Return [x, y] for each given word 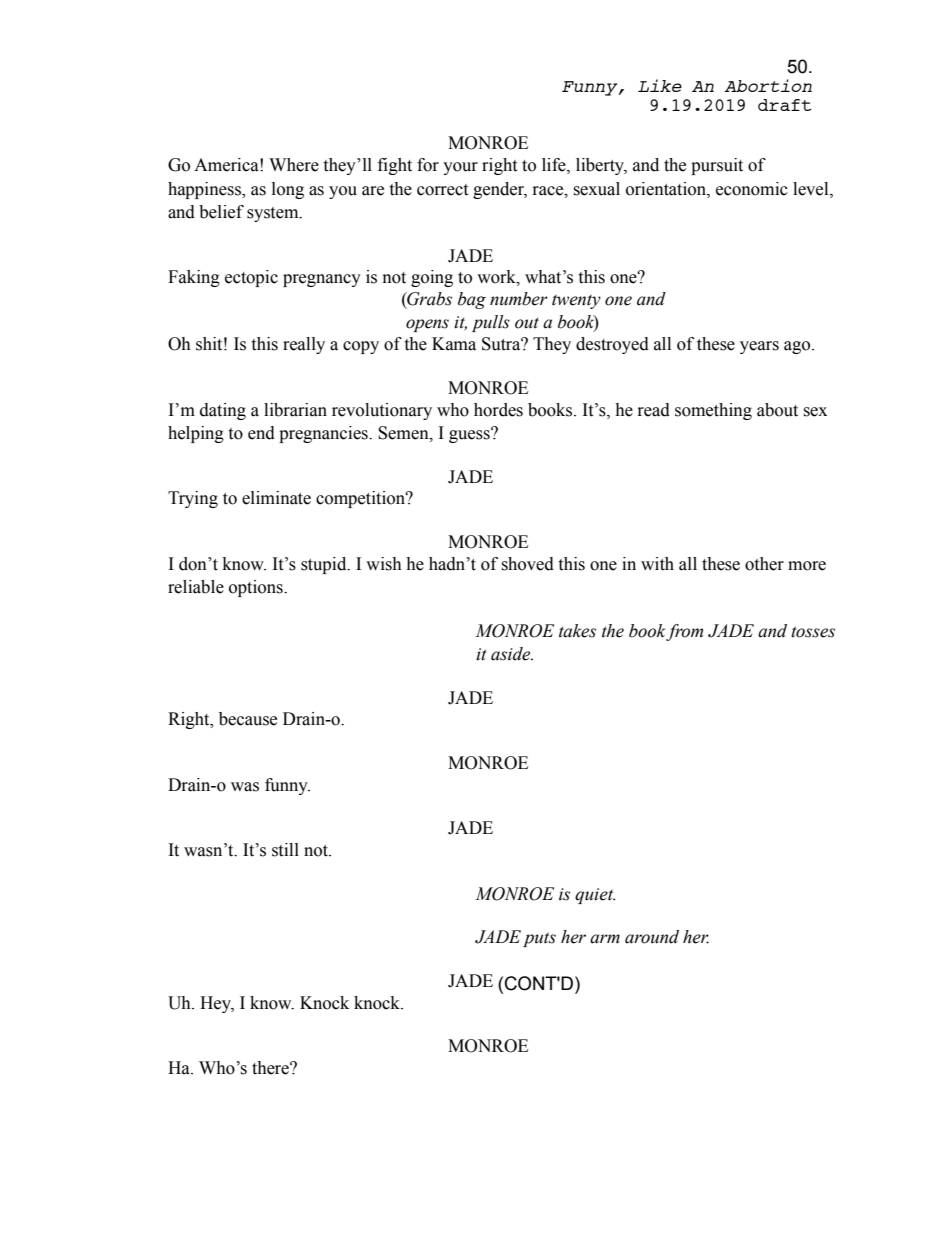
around [652, 937]
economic [752, 189]
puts [539, 939]
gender [500, 190]
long [288, 190]
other [764, 564]
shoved [527, 564]
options [257, 588]
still [285, 850]
